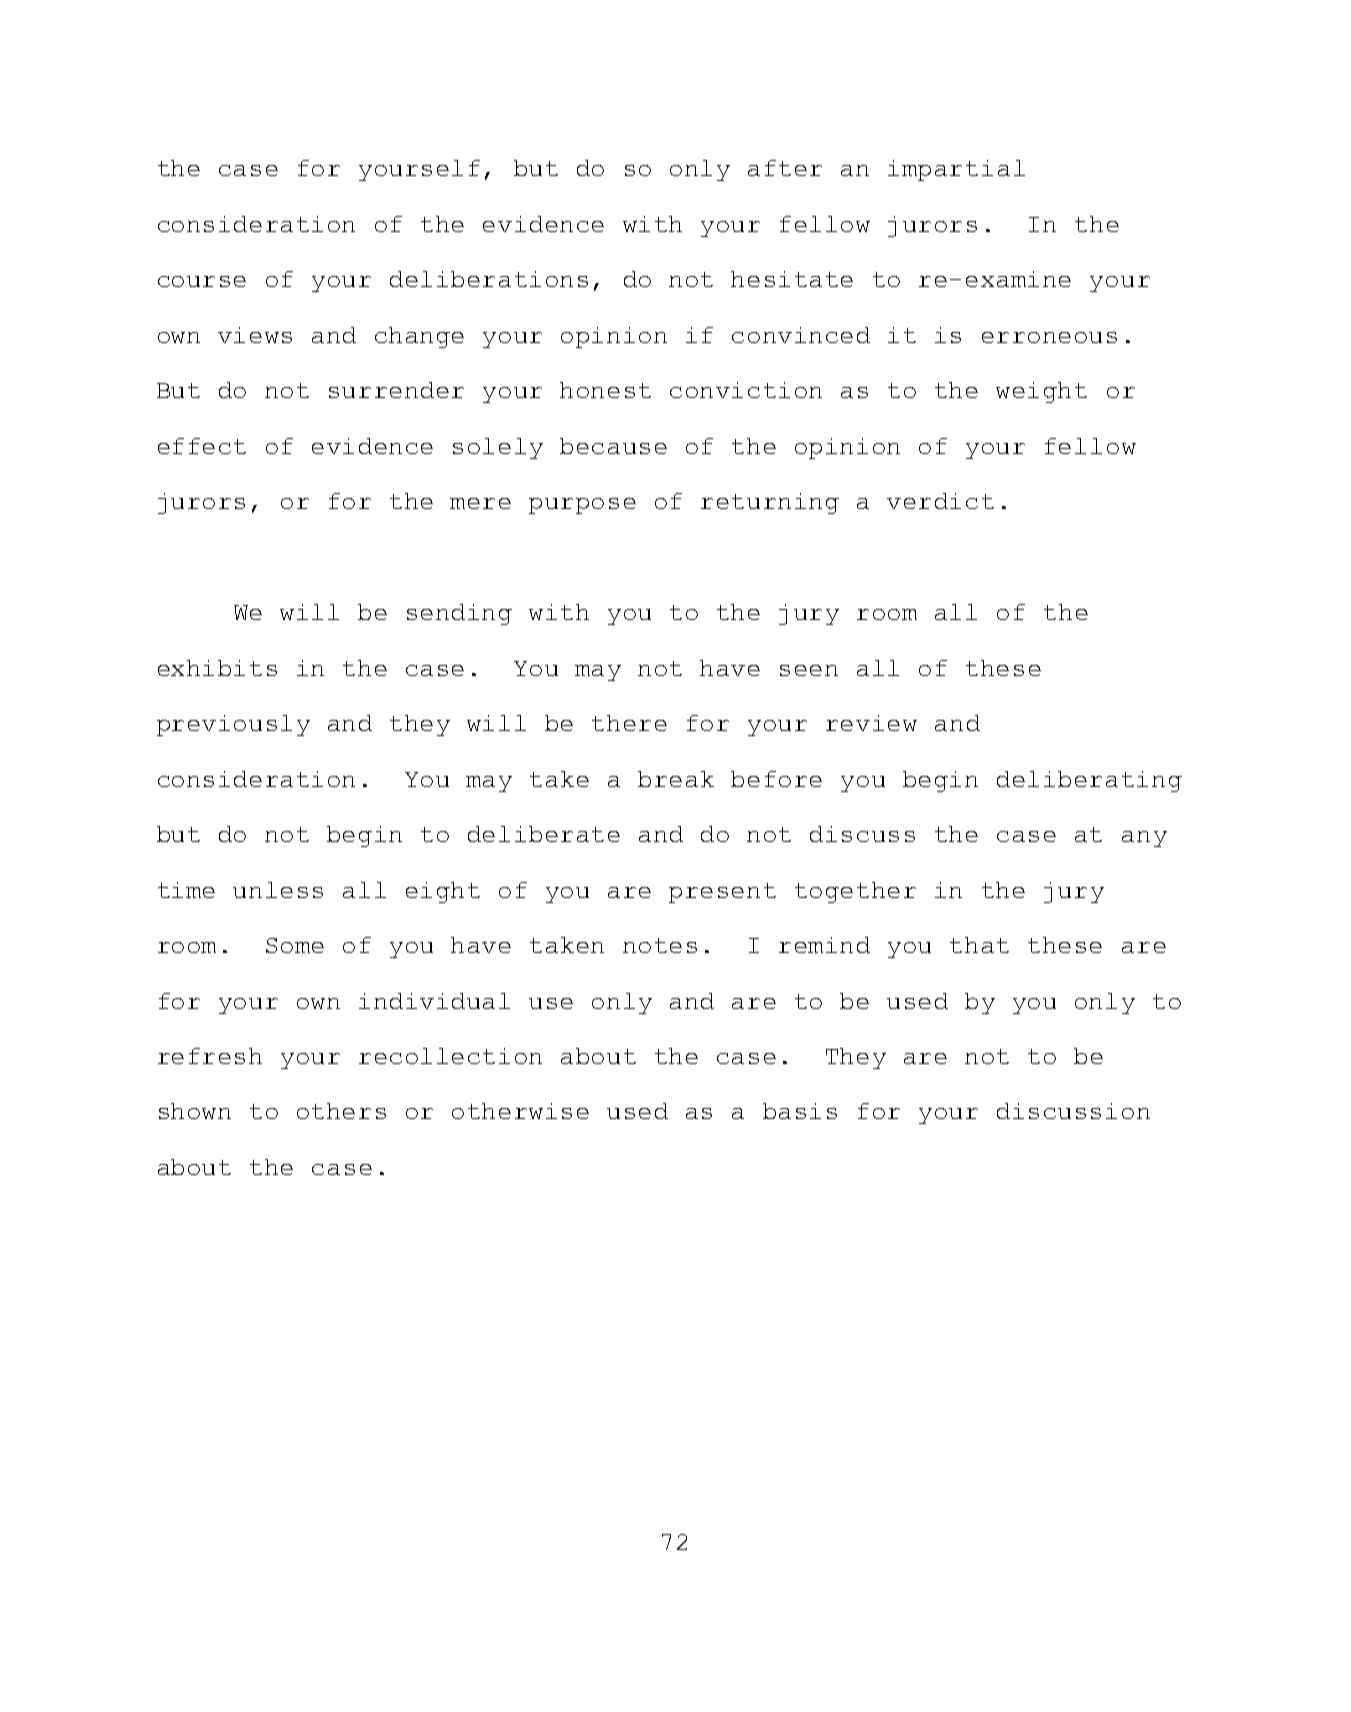 The height and width of the screenshot is (1712, 1351). Describe the element at coordinates (1089, 781) in the screenshot. I see `deliberating` at that location.
